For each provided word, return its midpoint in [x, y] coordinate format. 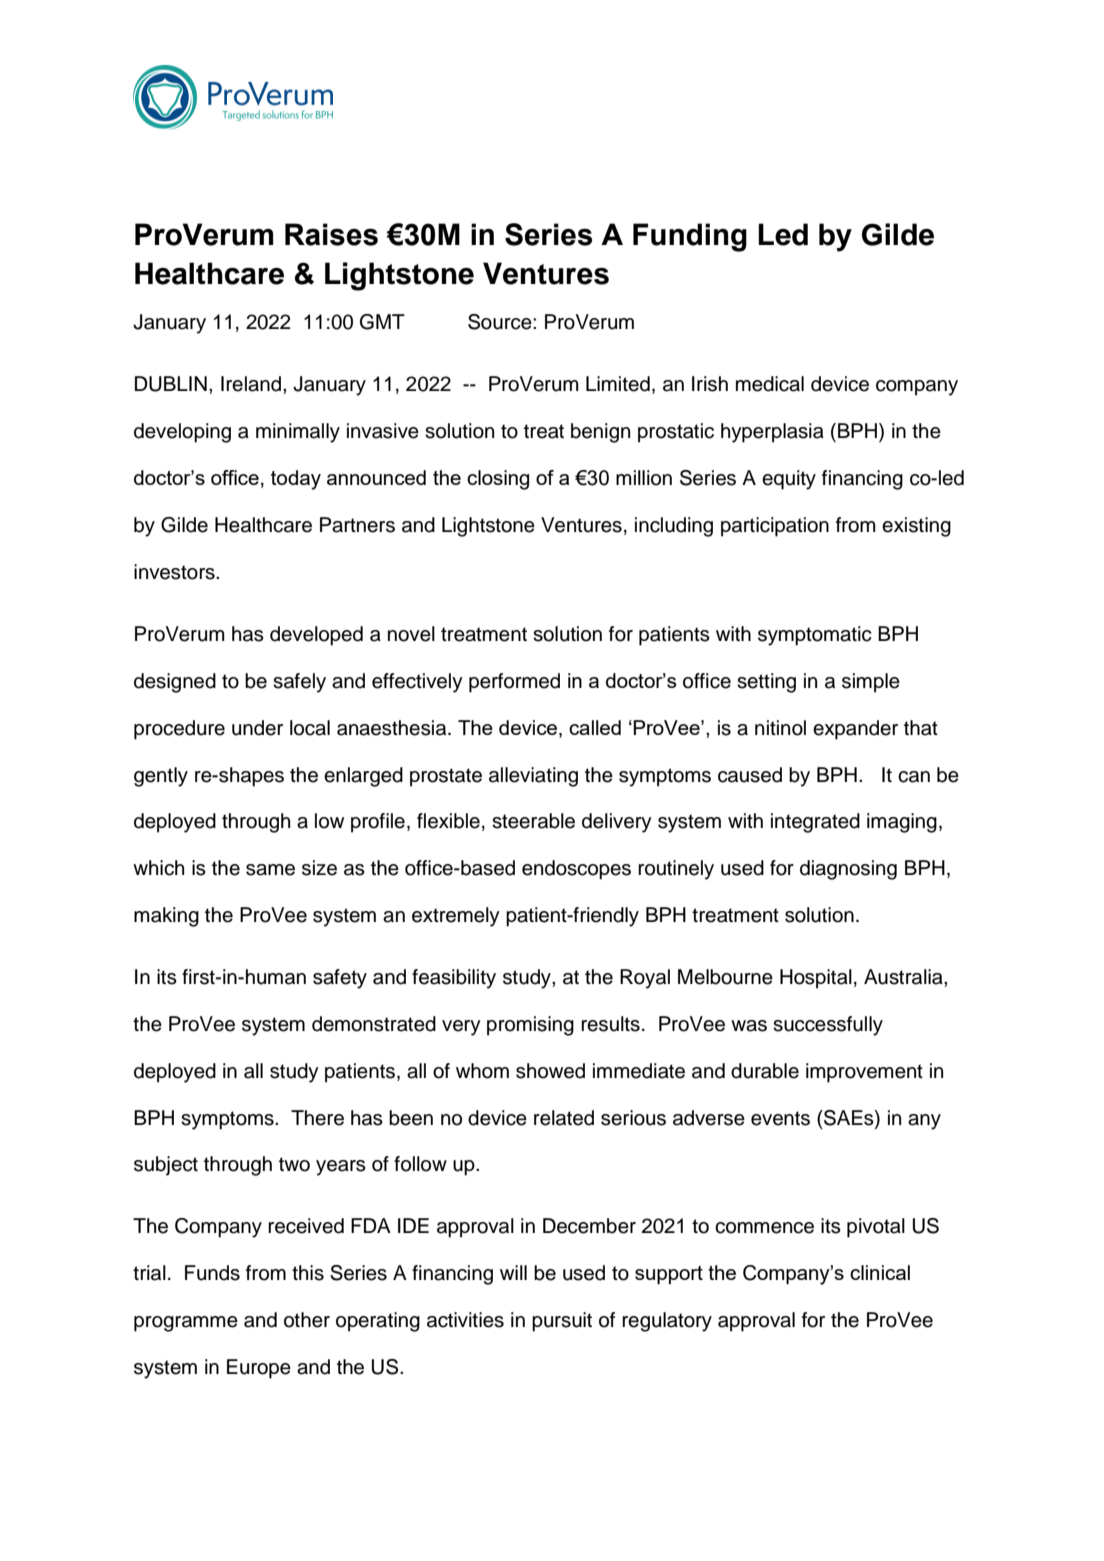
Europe [259, 1369]
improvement [864, 1073]
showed [550, 1071]
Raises [331, 234]
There [317, 1118]
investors [175, 572]
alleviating [533, 777]
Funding [690, 237]
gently [161, 777]
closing [498, 480]
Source [501, 322]
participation [775, 527]
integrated [815, 823]
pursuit [562, 1322]
